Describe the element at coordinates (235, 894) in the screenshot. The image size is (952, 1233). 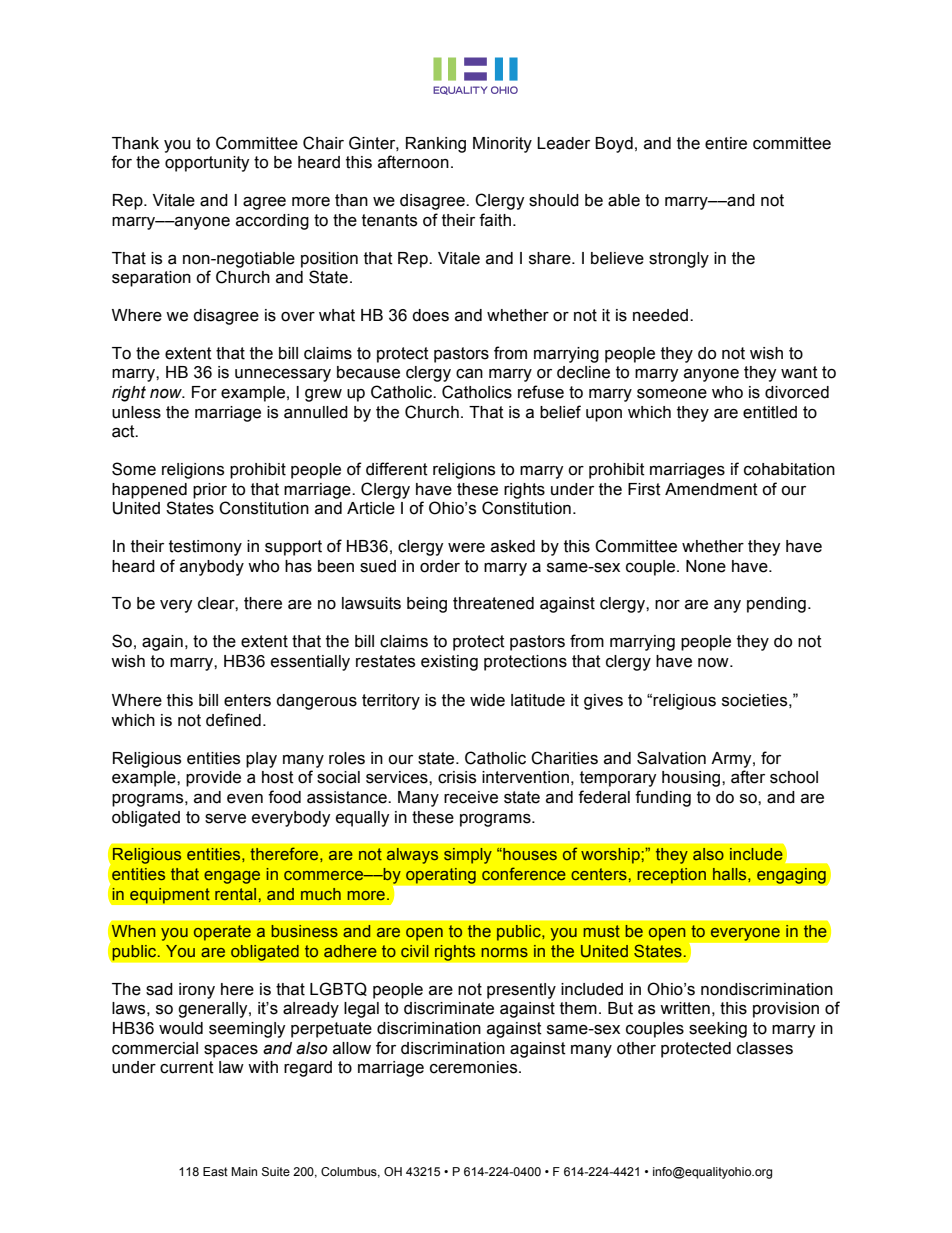
I see `rental` at that location.
